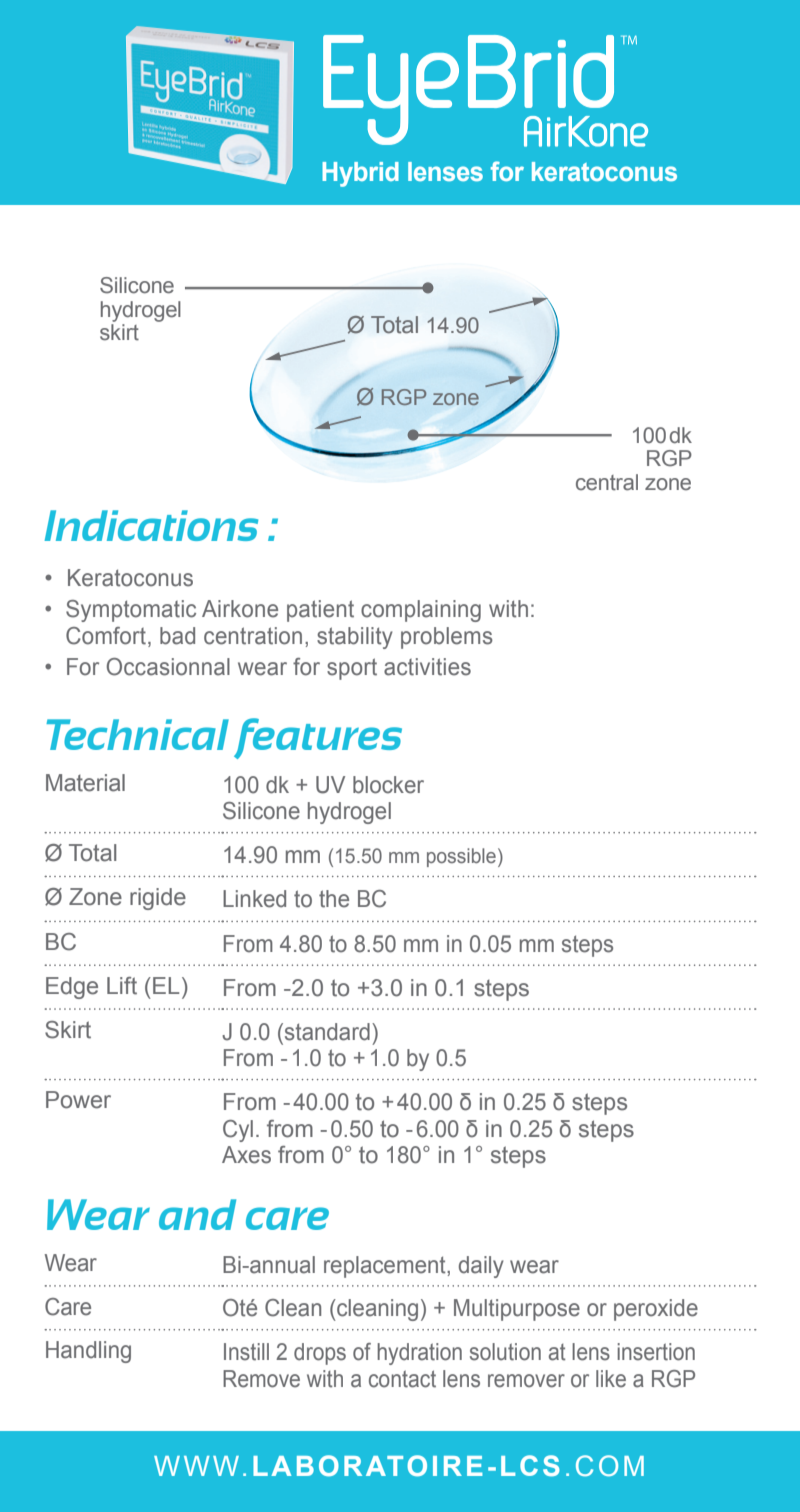 The image size is (800, 1512). What do you see at coordinates (360, 174) in the screenshot?
I see `Hybrid` at bounding box center [360, 174].
